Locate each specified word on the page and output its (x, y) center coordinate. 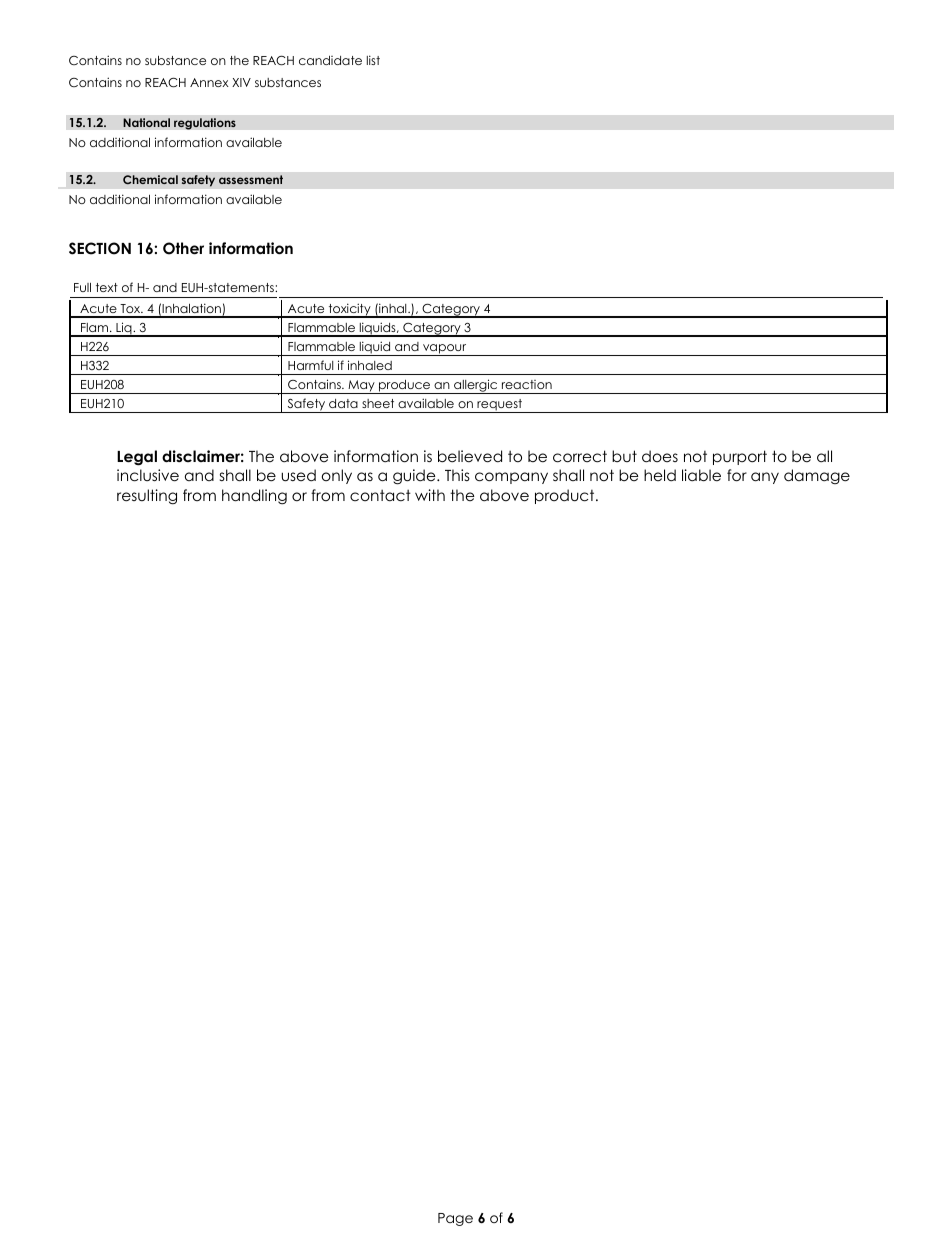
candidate (330, 60)
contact (380, 495)
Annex (209, 82)
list (373, 60)
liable (701, 475)
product (566, 496)
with (430, 495)
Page (455, 1219)
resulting (147, 497)
